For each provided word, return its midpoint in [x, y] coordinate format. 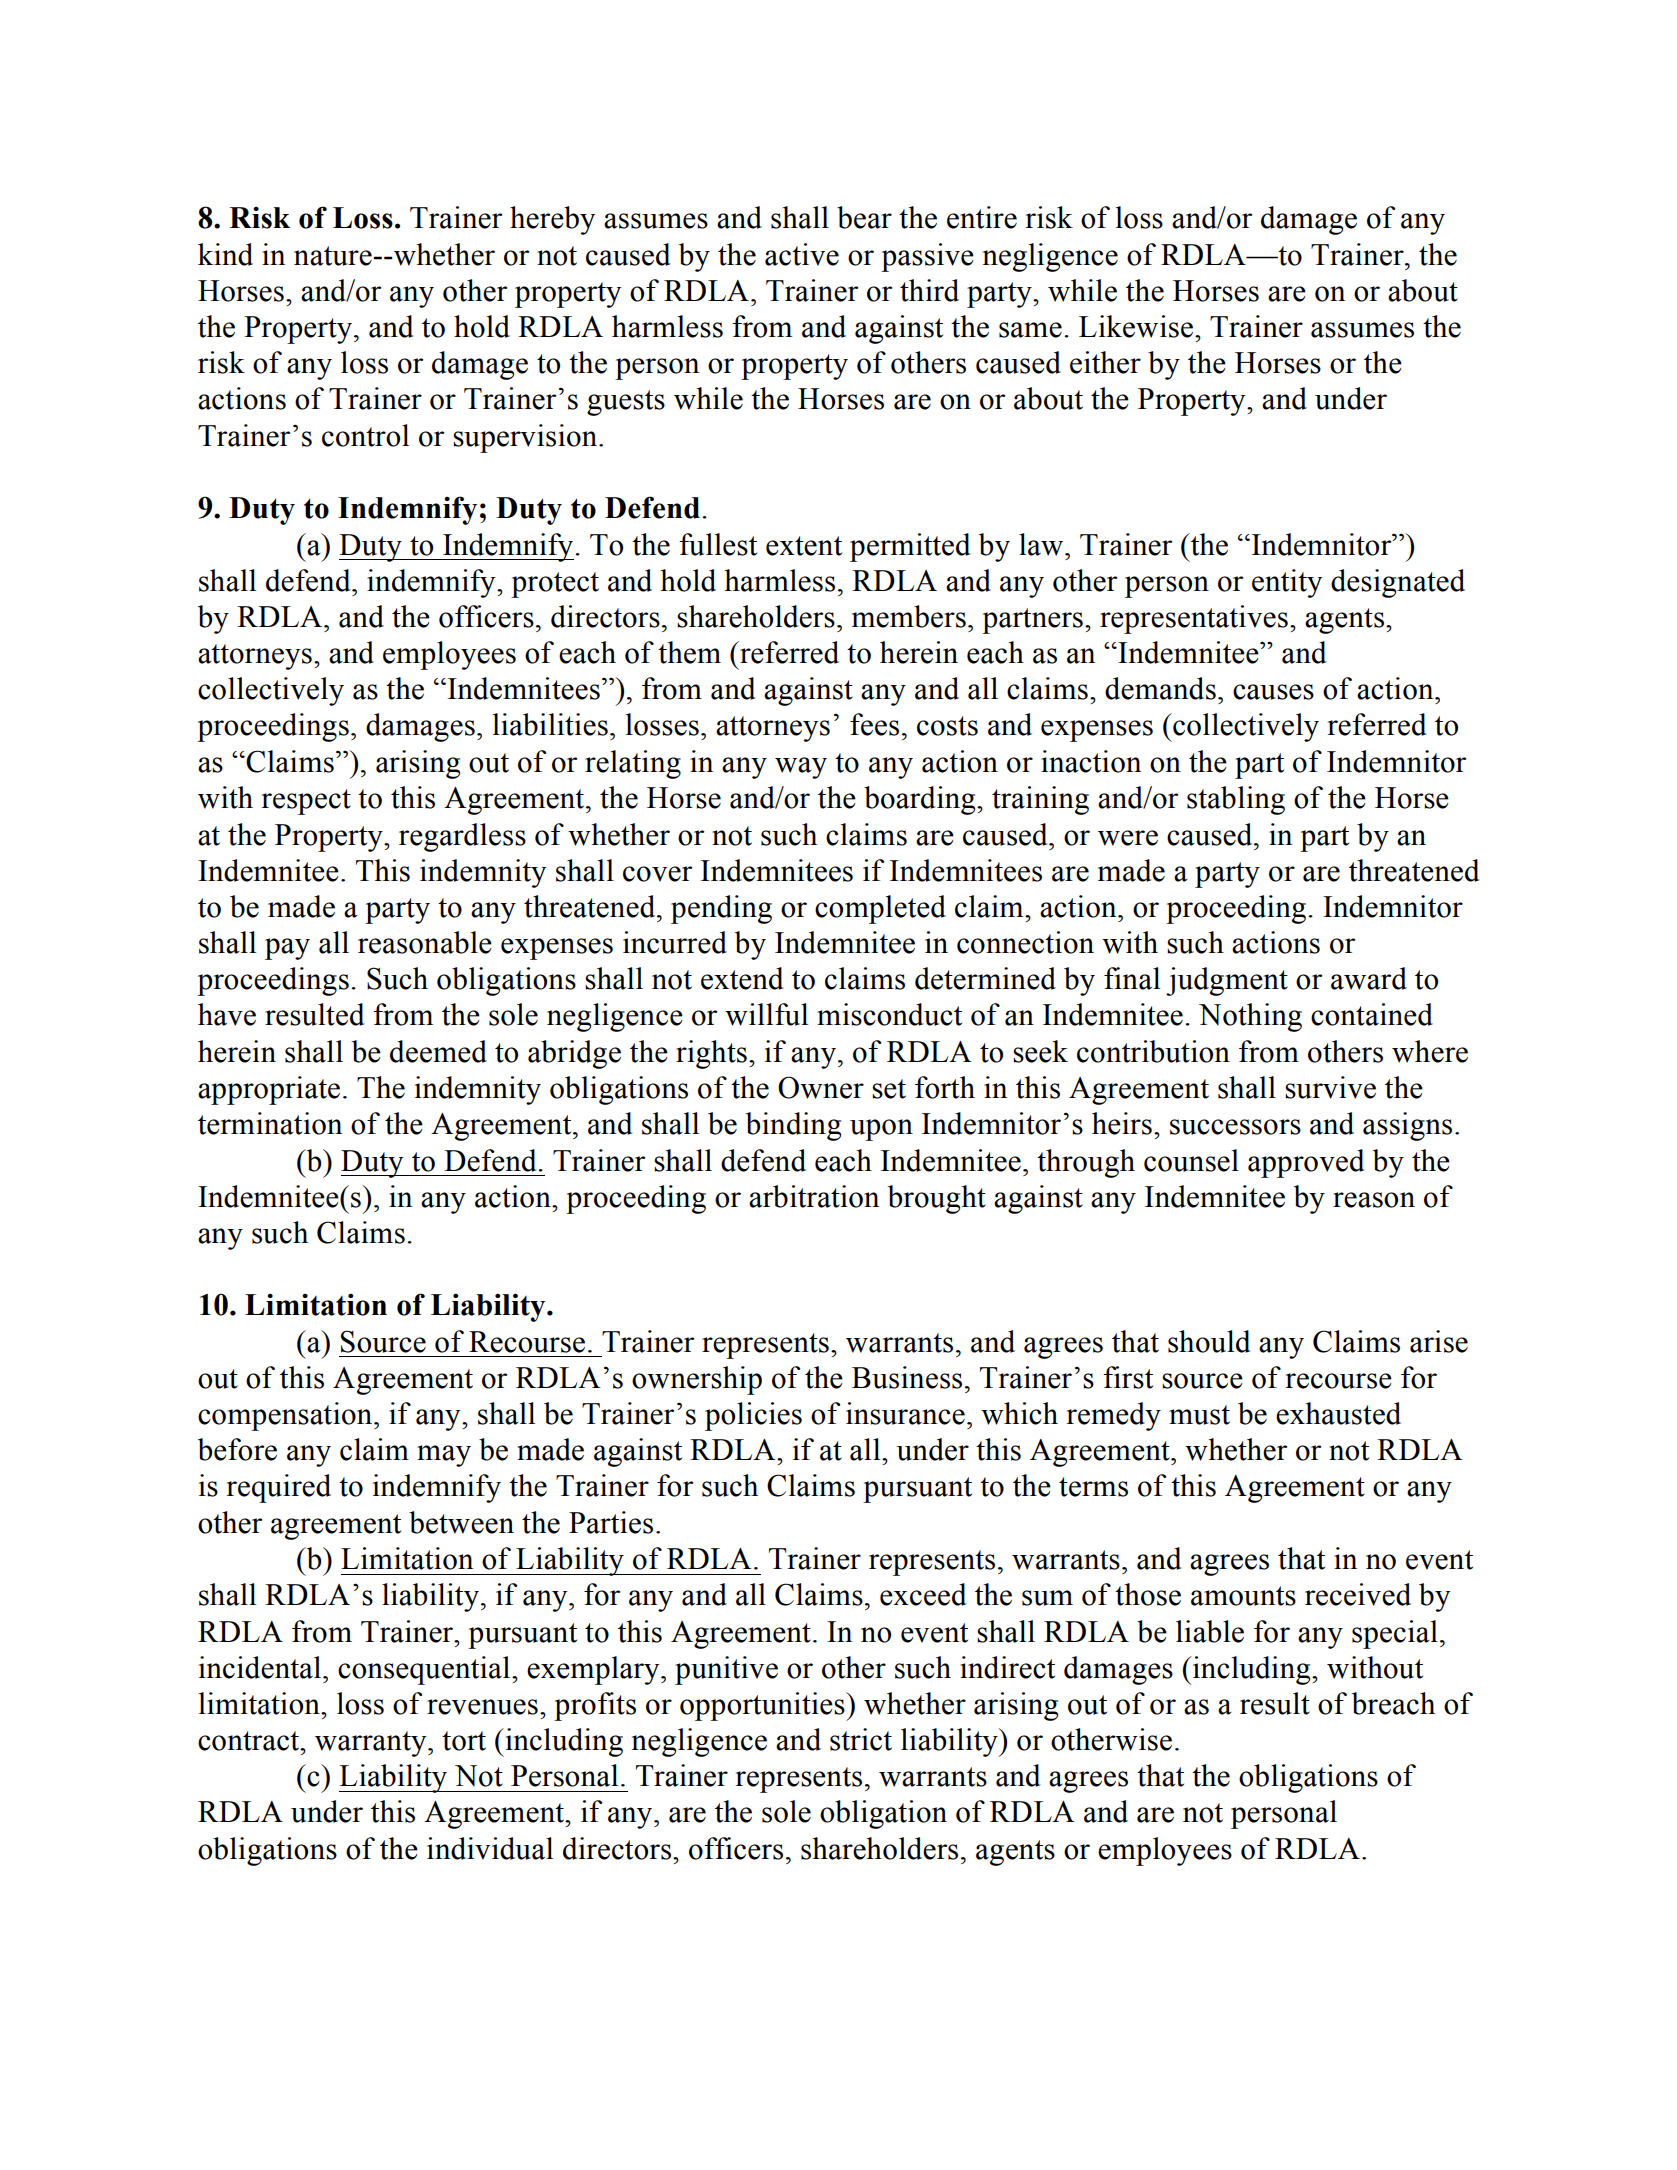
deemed [438, 1051]
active [802, 254]
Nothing [1250, 1017]
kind [225, 254]
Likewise [1136, 326]
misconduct [889, 1014]
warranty [372, 1744]
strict [861, 1739]
